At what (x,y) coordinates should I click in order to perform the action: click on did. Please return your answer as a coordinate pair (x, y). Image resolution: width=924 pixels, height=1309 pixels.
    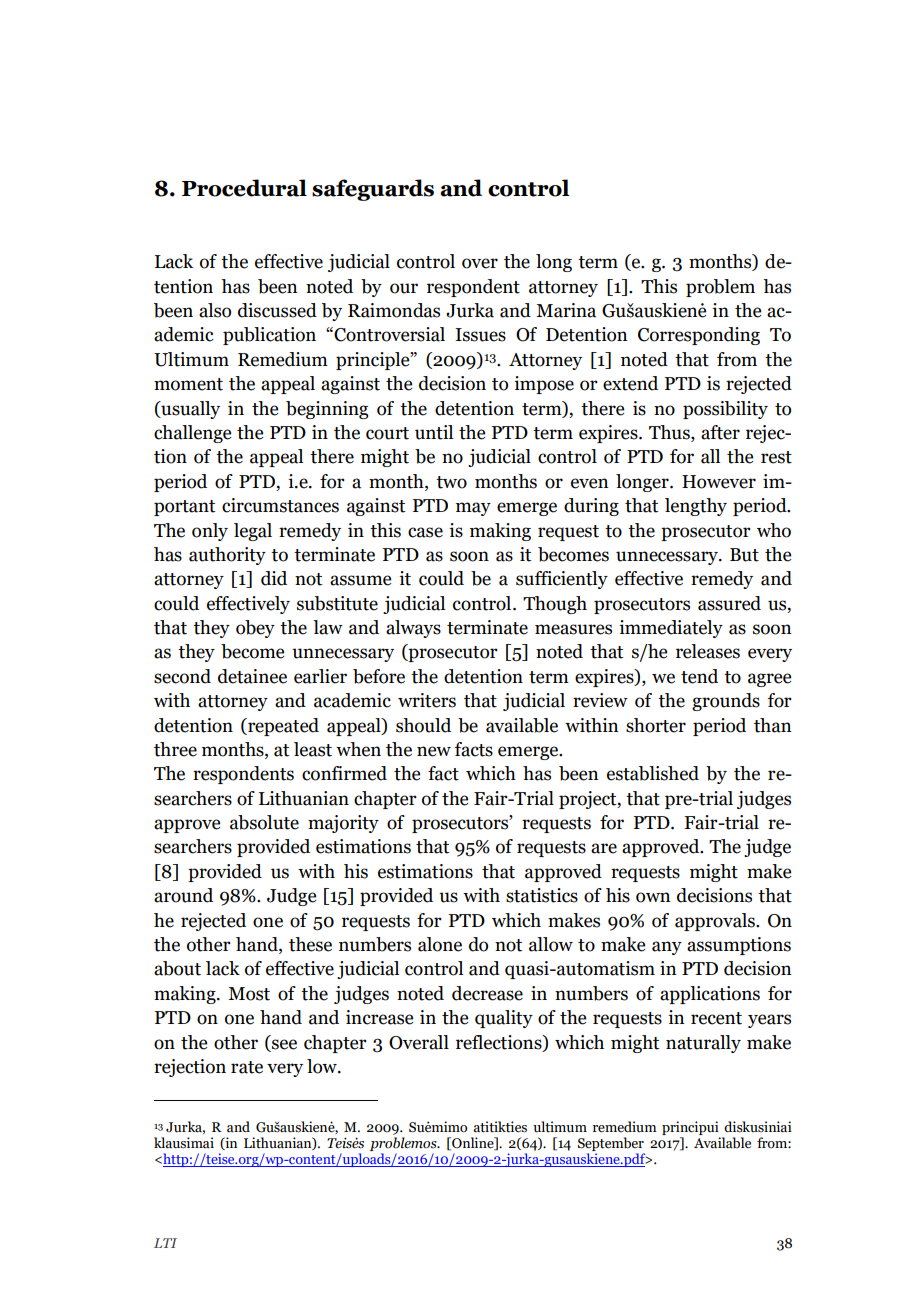
    Looking at the image, I should click on (274, 578).
